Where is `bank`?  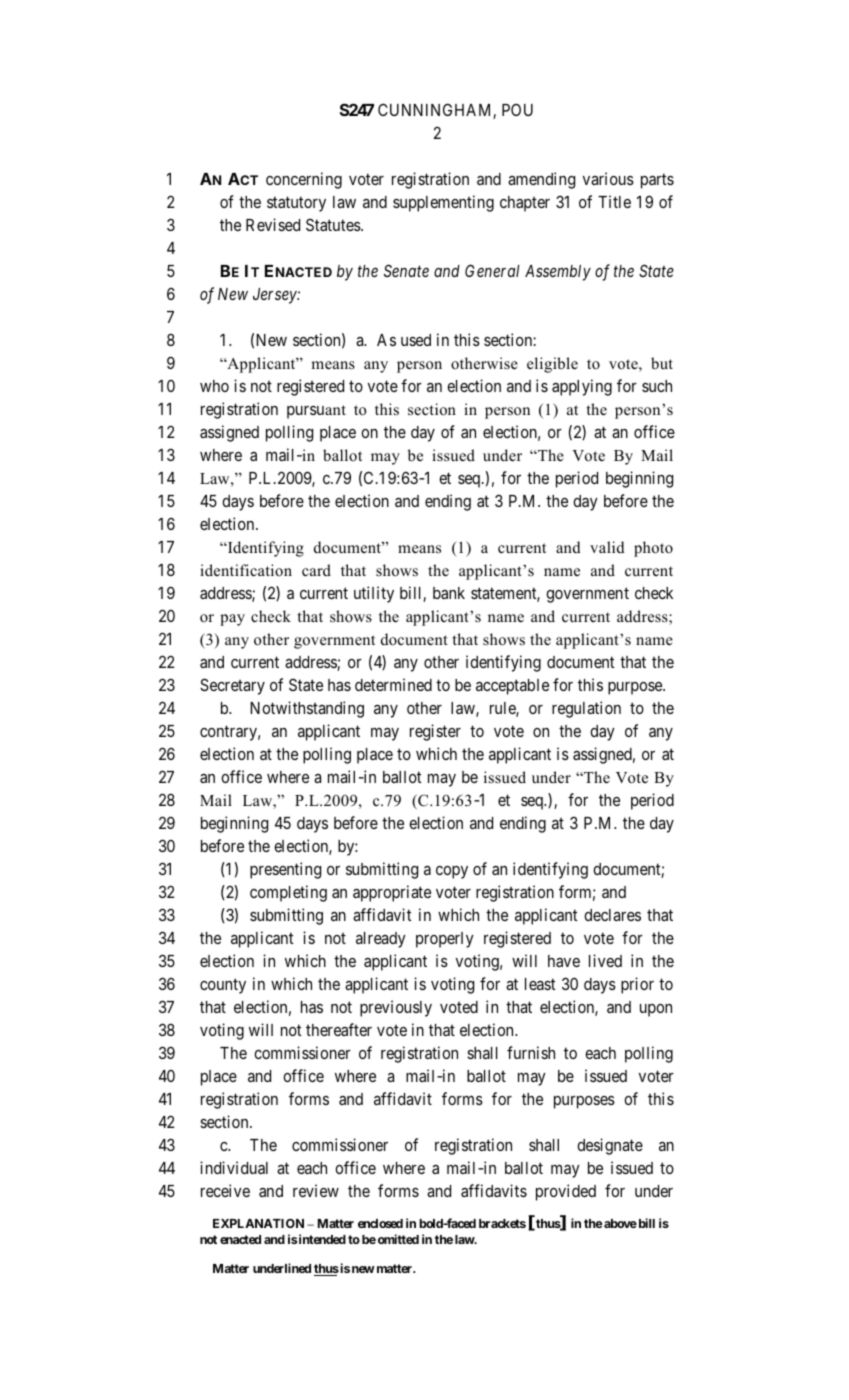 bank is located at coordinates (449, 593).
